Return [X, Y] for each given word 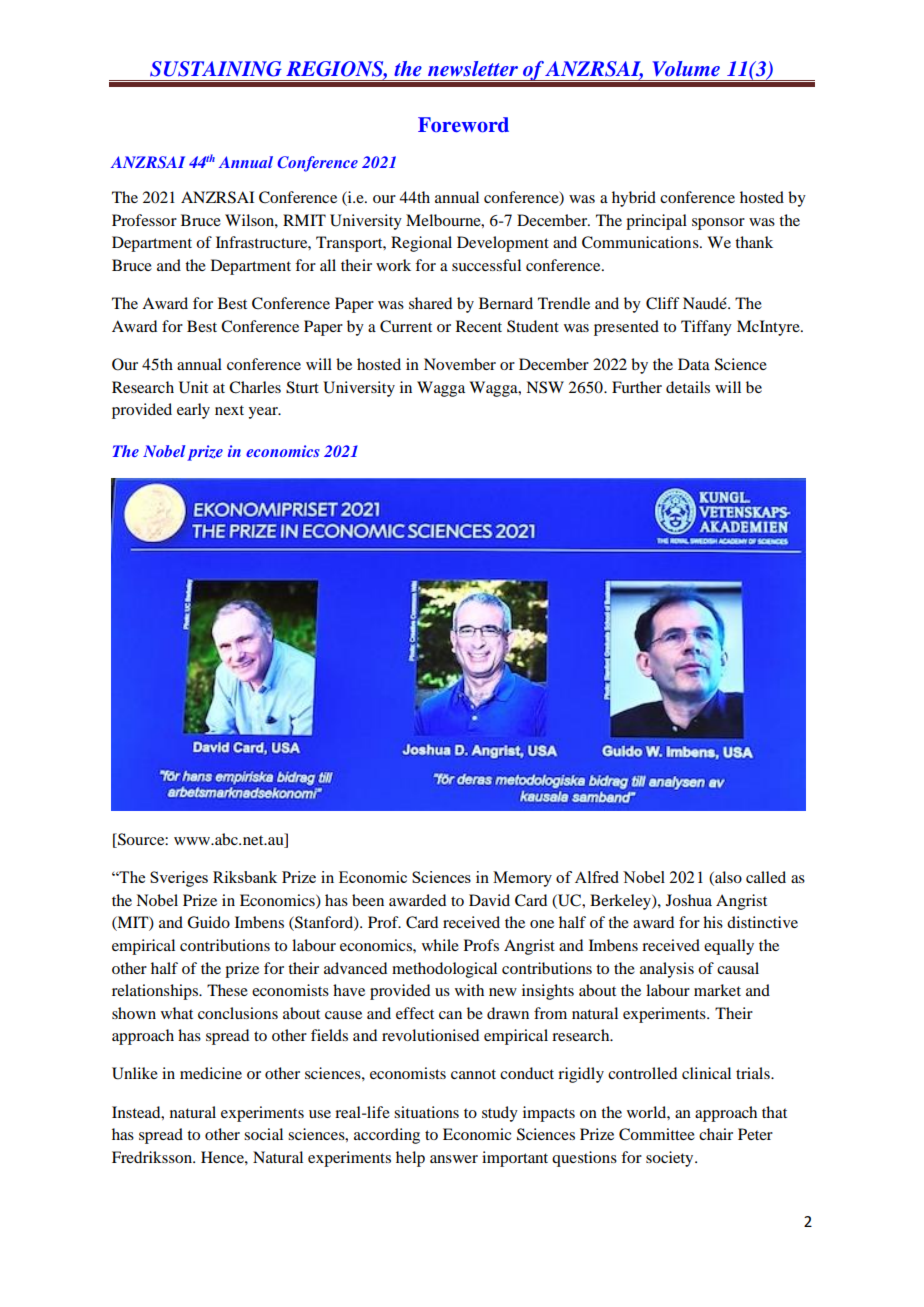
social [263, 1134]
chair [716, 1134]
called [766, 877]
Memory [522, 879]
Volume [686, 69]
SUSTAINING [216, 69]
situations [426, 1112]
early [193, 411]
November [460, 364]
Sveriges [179, 879]
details [688, 387]
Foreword [463, 125]
